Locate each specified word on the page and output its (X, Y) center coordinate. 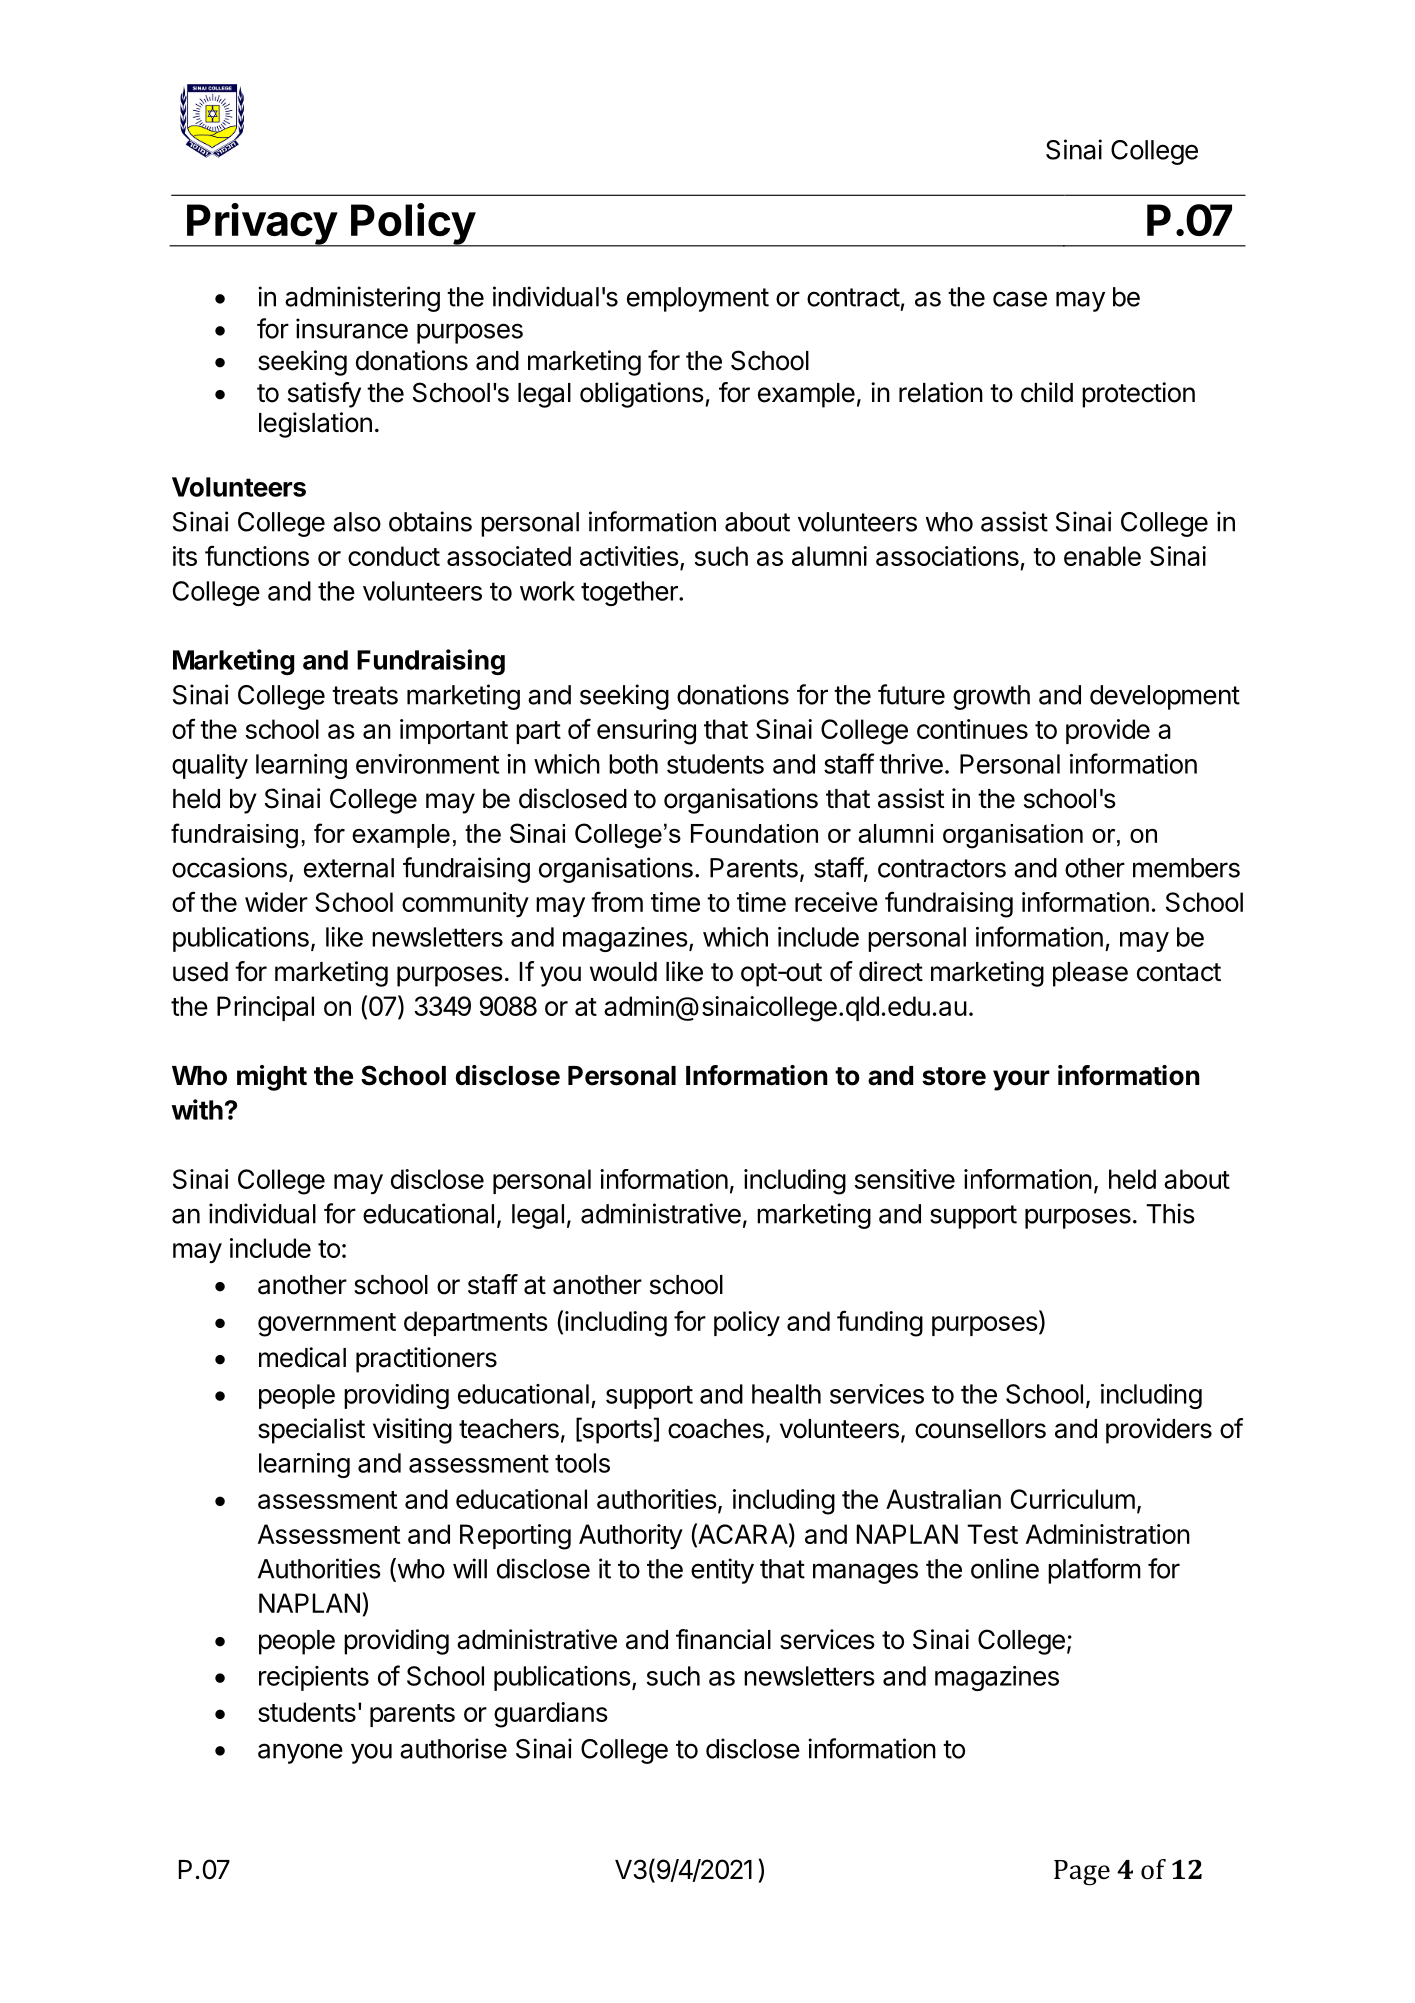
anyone (300, 1753)
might (272, 1078)
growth (991, 697)
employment (698, 299)
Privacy (261, 225)
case (1020, 299)
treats (365, 695)
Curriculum (1073, 1499)
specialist (311, 1431)
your (1021, 1080)
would (623, 972)
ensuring (646, 732)
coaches (716, 1429)
